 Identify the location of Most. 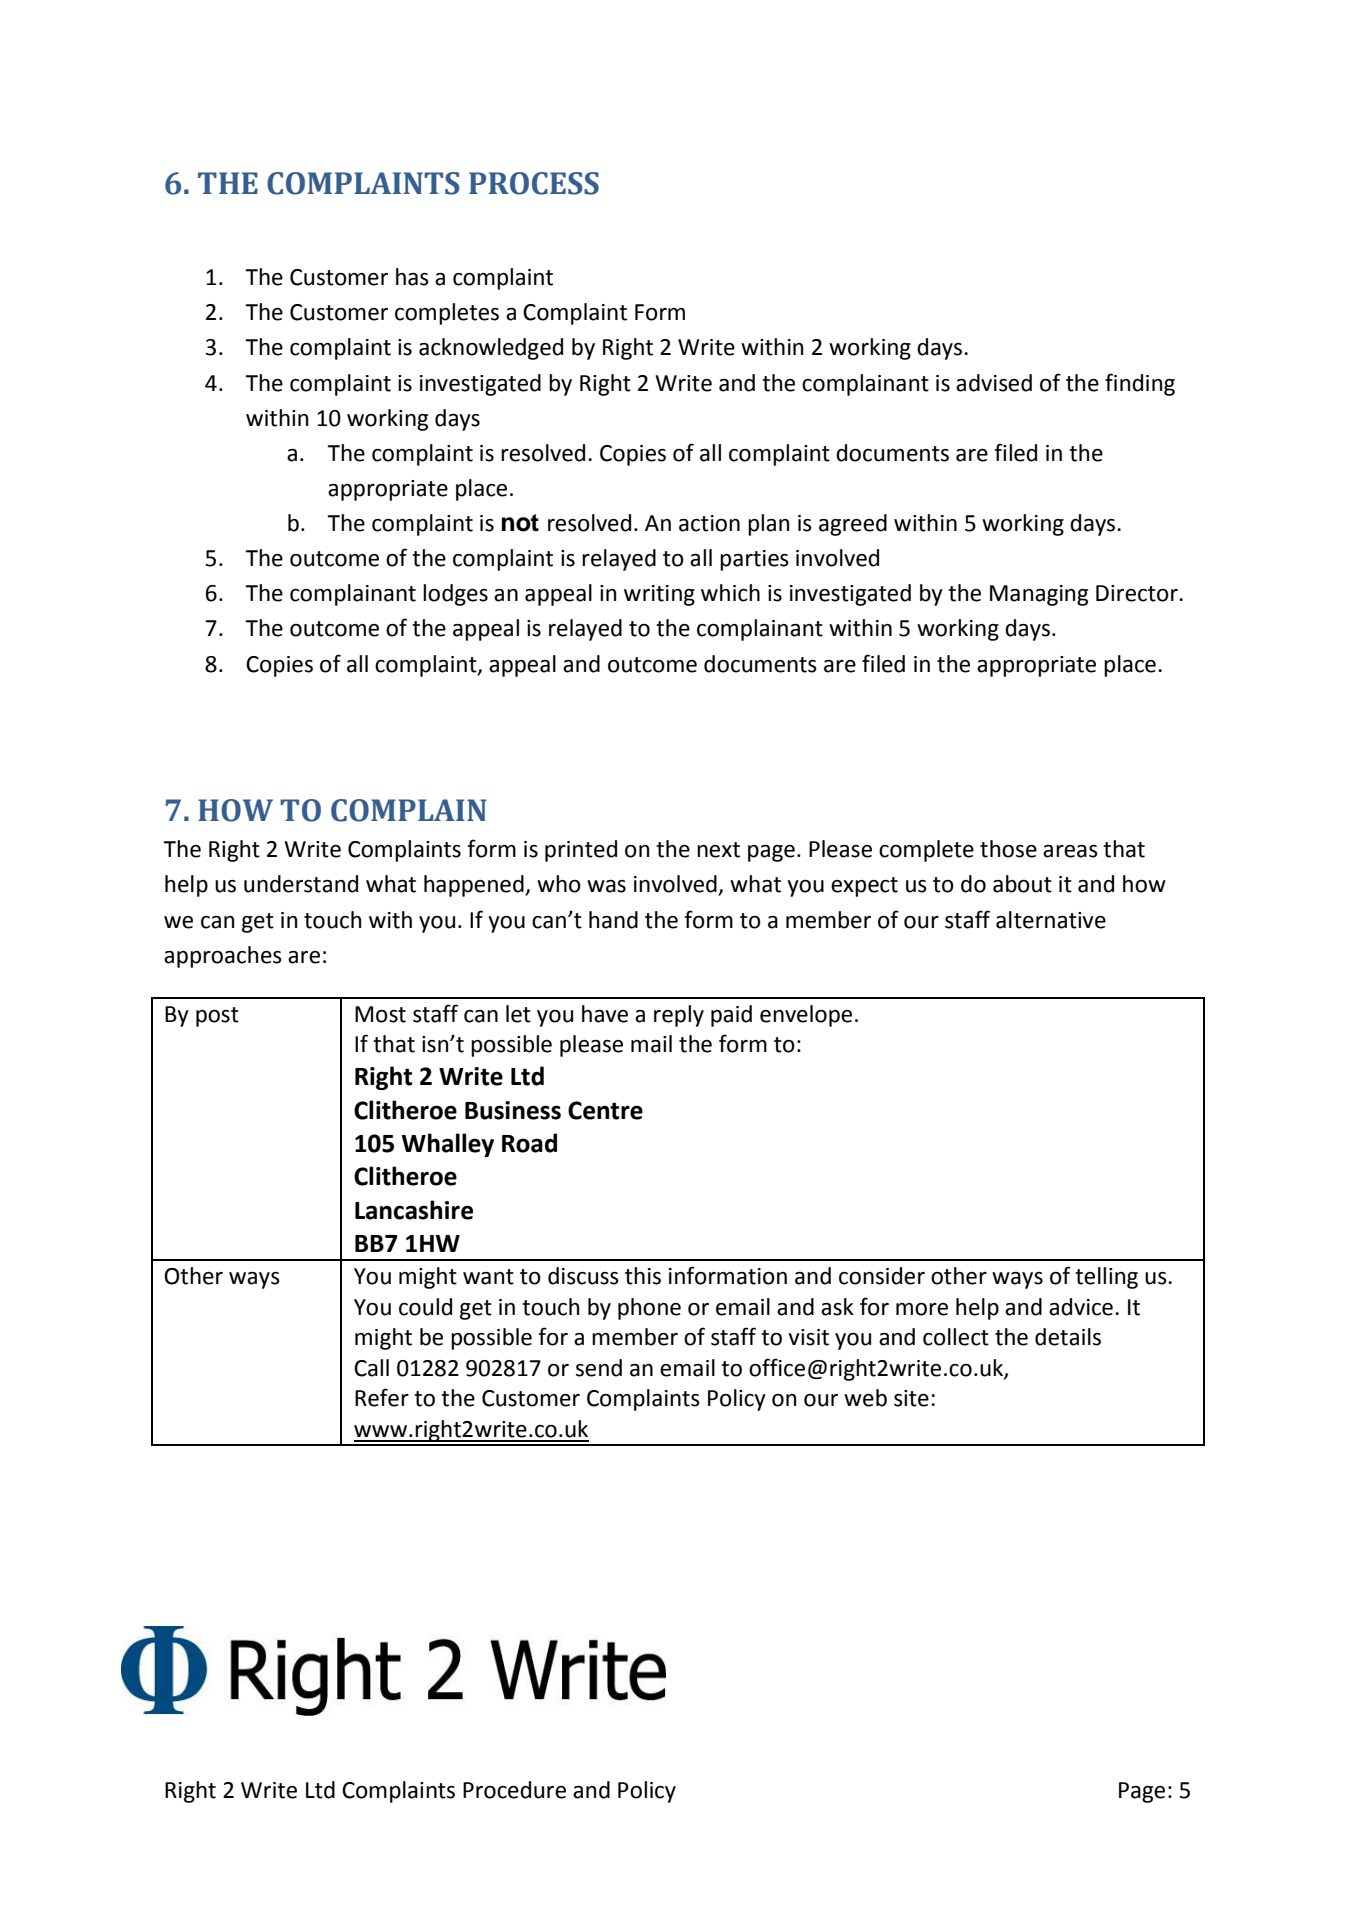
(380, 1014).
